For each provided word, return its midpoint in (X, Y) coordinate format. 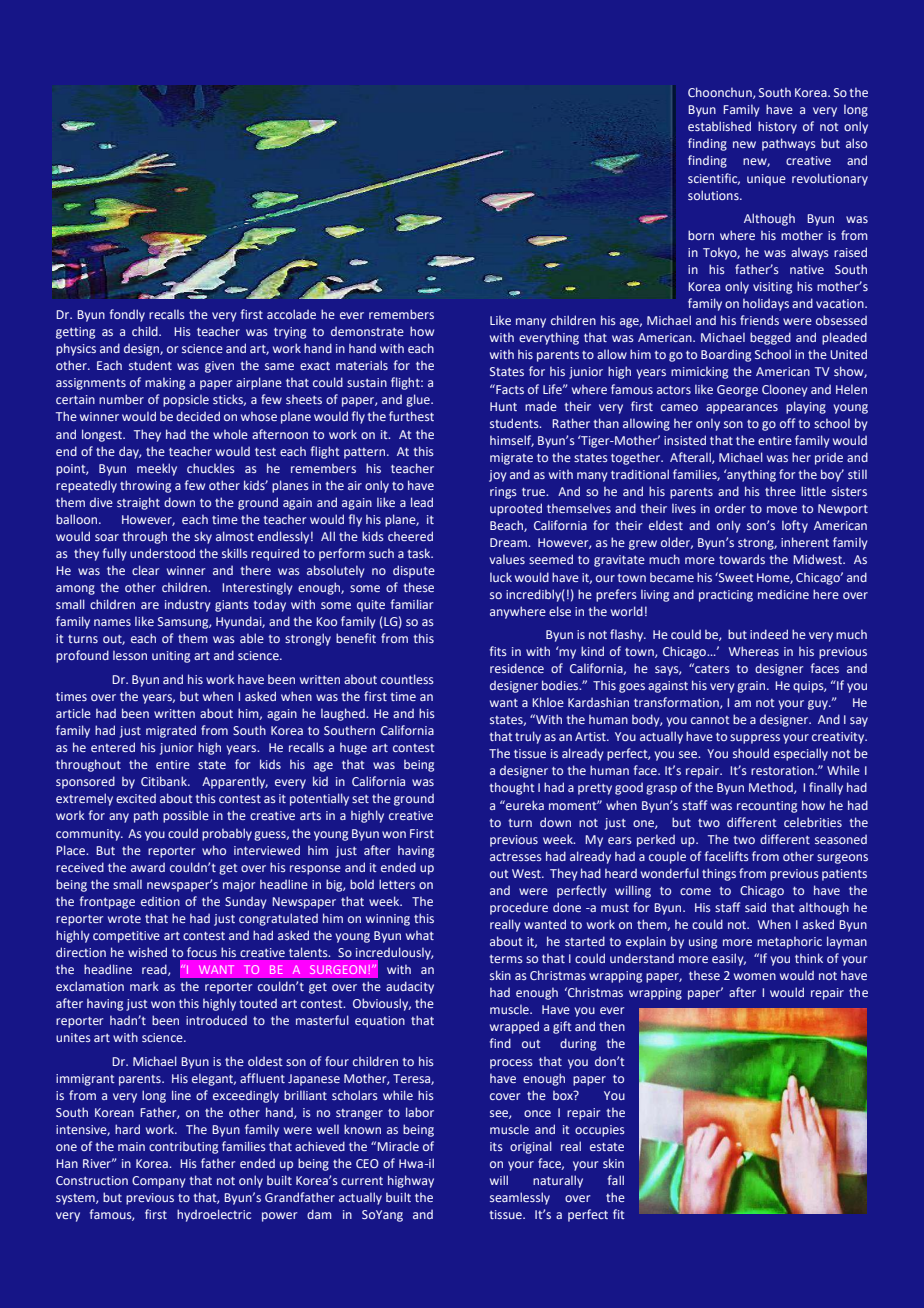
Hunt (503, 406)
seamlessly (520, 1198)
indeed (769, 634)
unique (766, 180)
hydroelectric (214, 1215)
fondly (127, 315)
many (531, 323)
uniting (171, 657)
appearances (742, 409)
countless (407, 679)
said (755, 907)
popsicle (186, 401)
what (420, 935)
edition (160, 901)
